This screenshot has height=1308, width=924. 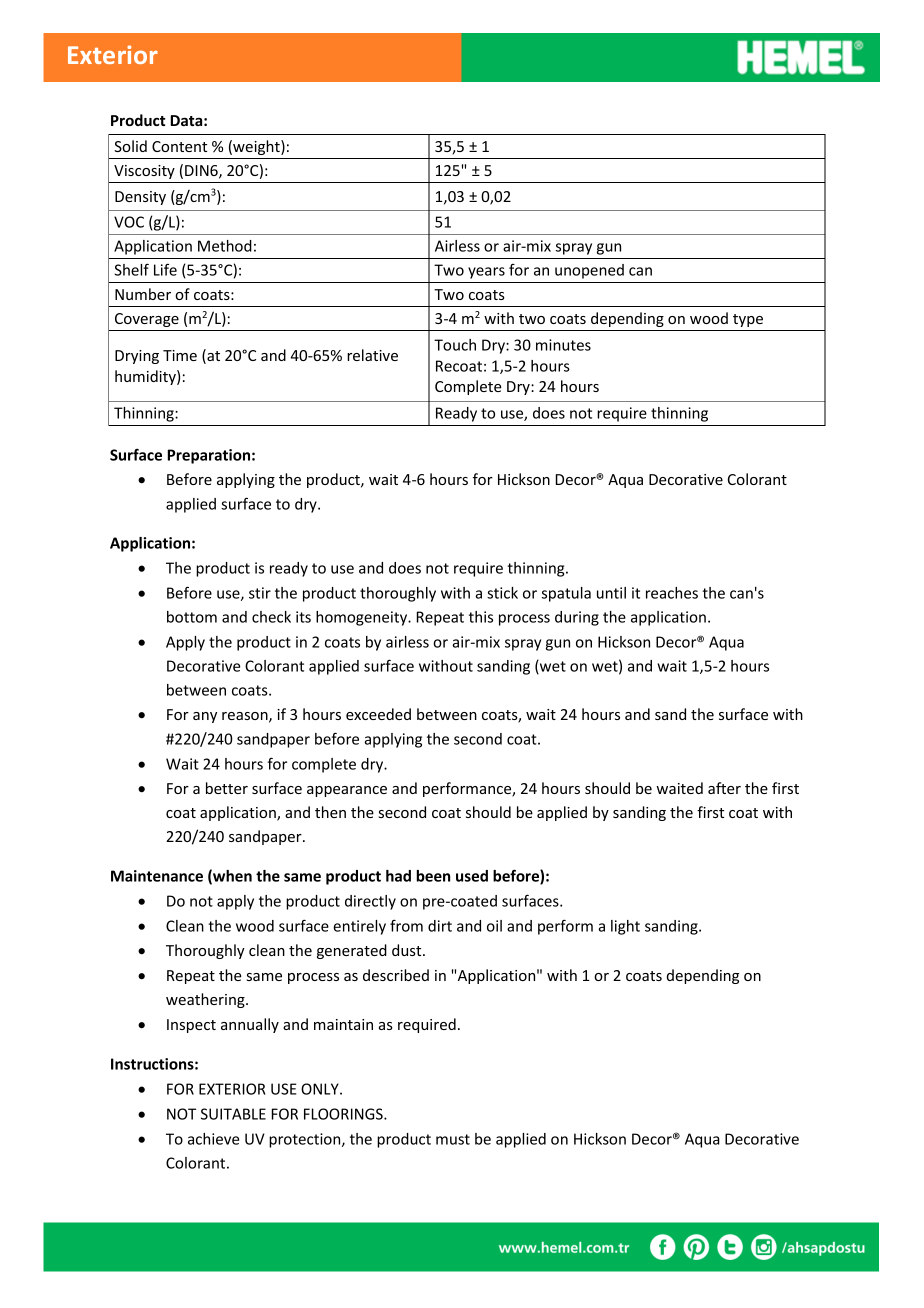 What do you see at coordinates (724, 788) in the screenshot?
I see `after` at bounding box center [724, 788].
